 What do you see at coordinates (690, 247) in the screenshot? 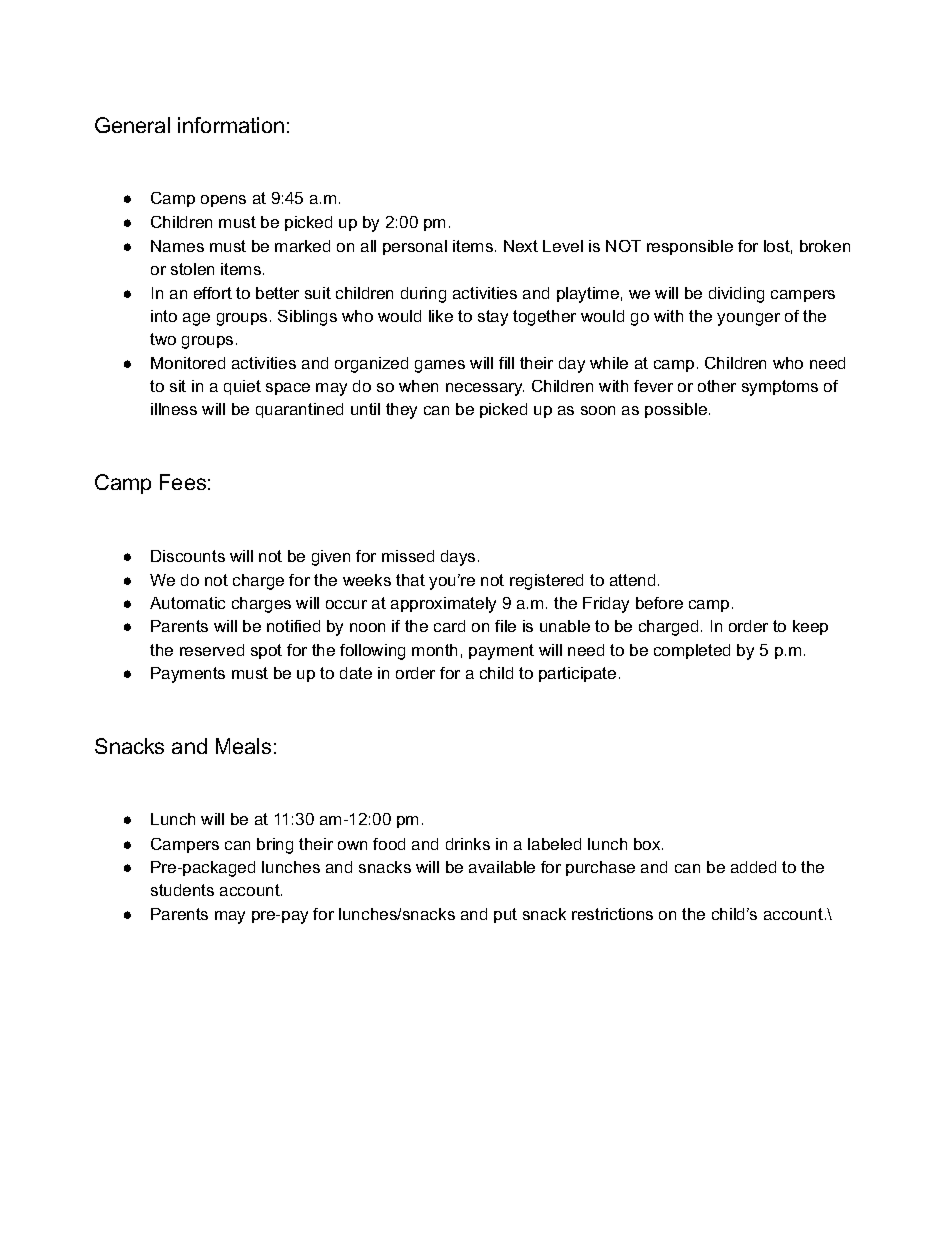
I see `responsible` at bounding box center [690, 247].
